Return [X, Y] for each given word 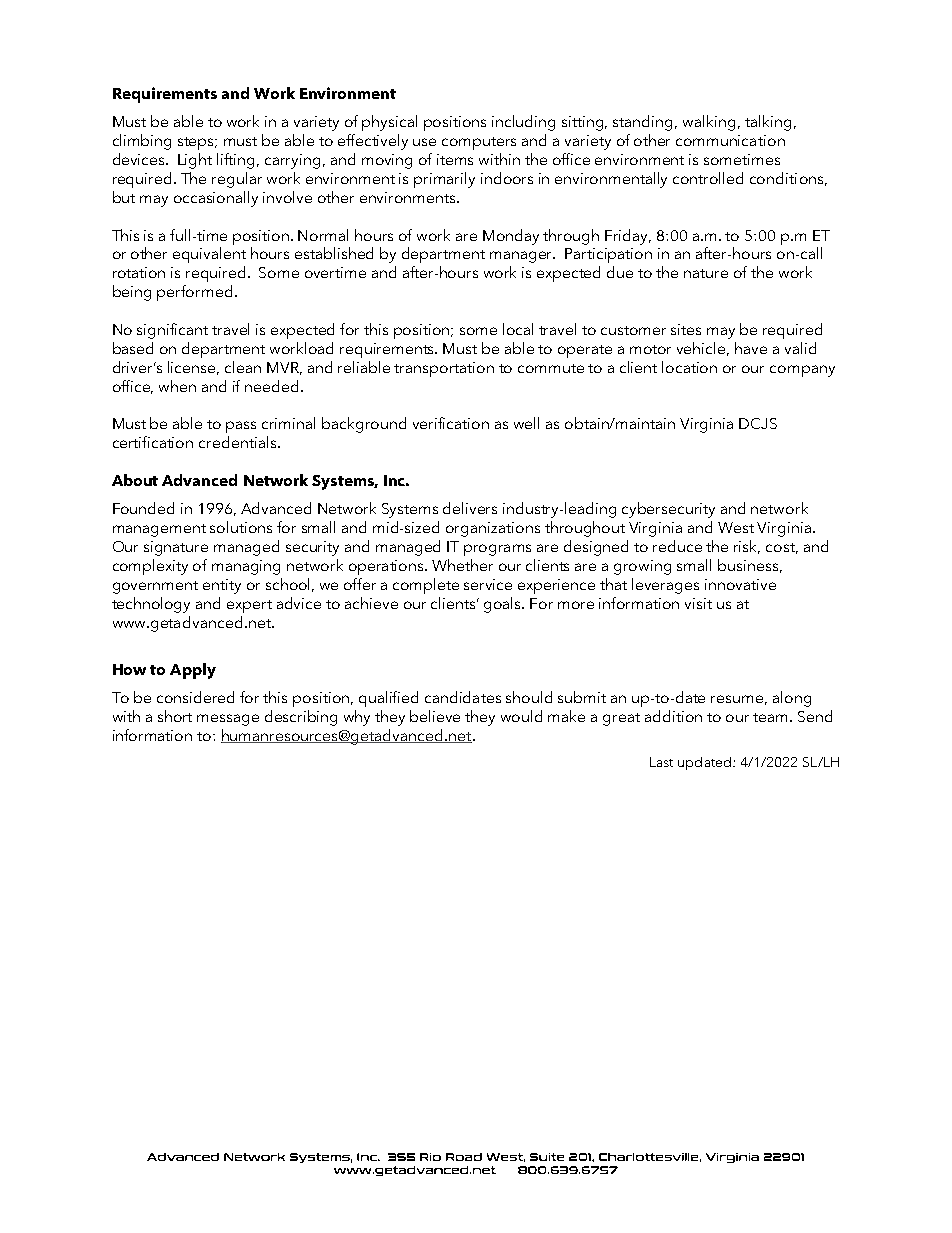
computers [479, 143]
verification [451, 423]
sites [686, 329]
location [689, 367]
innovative [740, 584]
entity [222, 586]
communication [730, 140]
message [228, 720]
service [488, 584]
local [518, 329]
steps [197, 143]
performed [194, 293]
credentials [239, 442]
